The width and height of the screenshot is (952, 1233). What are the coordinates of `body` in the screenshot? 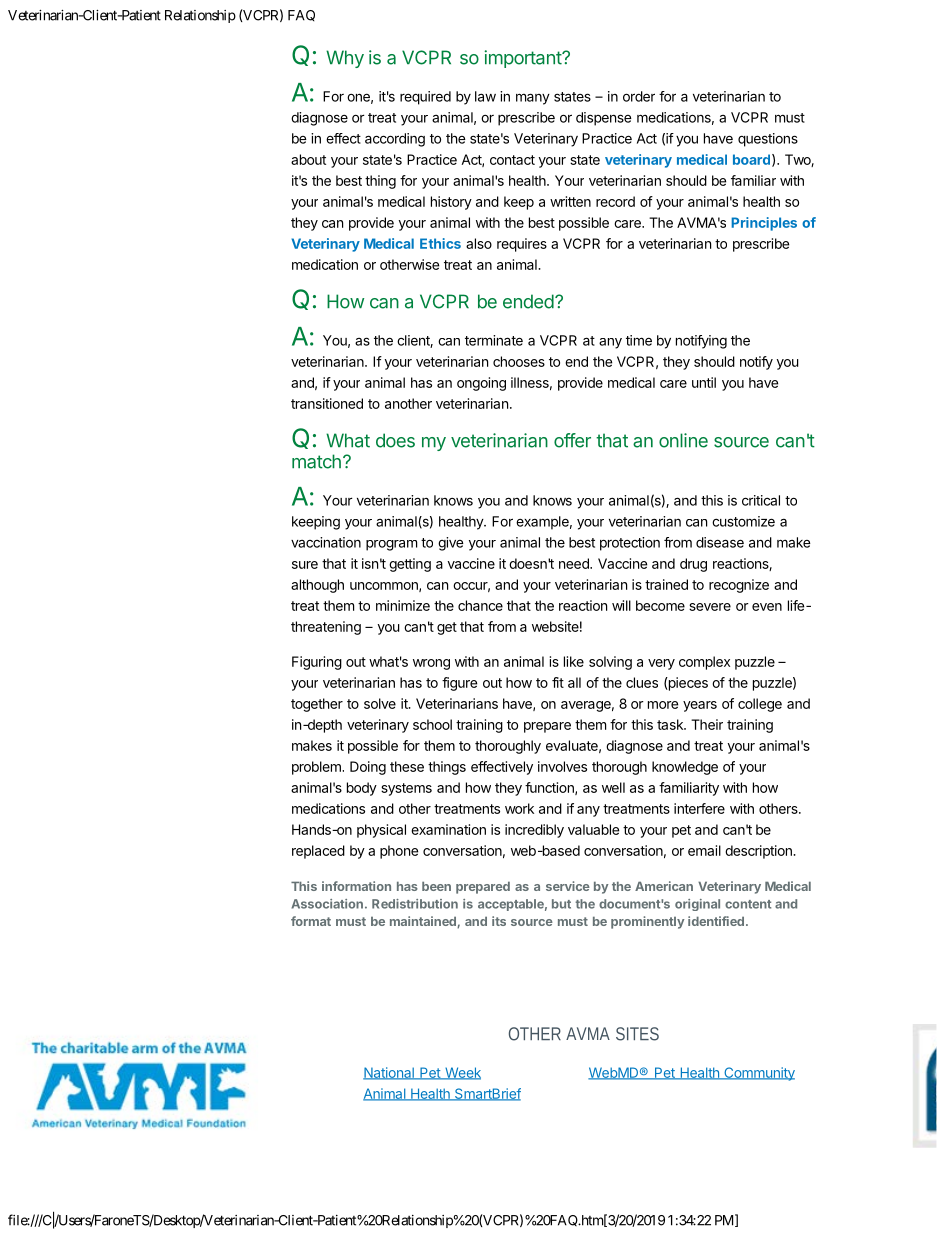 It's located at (362, 789).
